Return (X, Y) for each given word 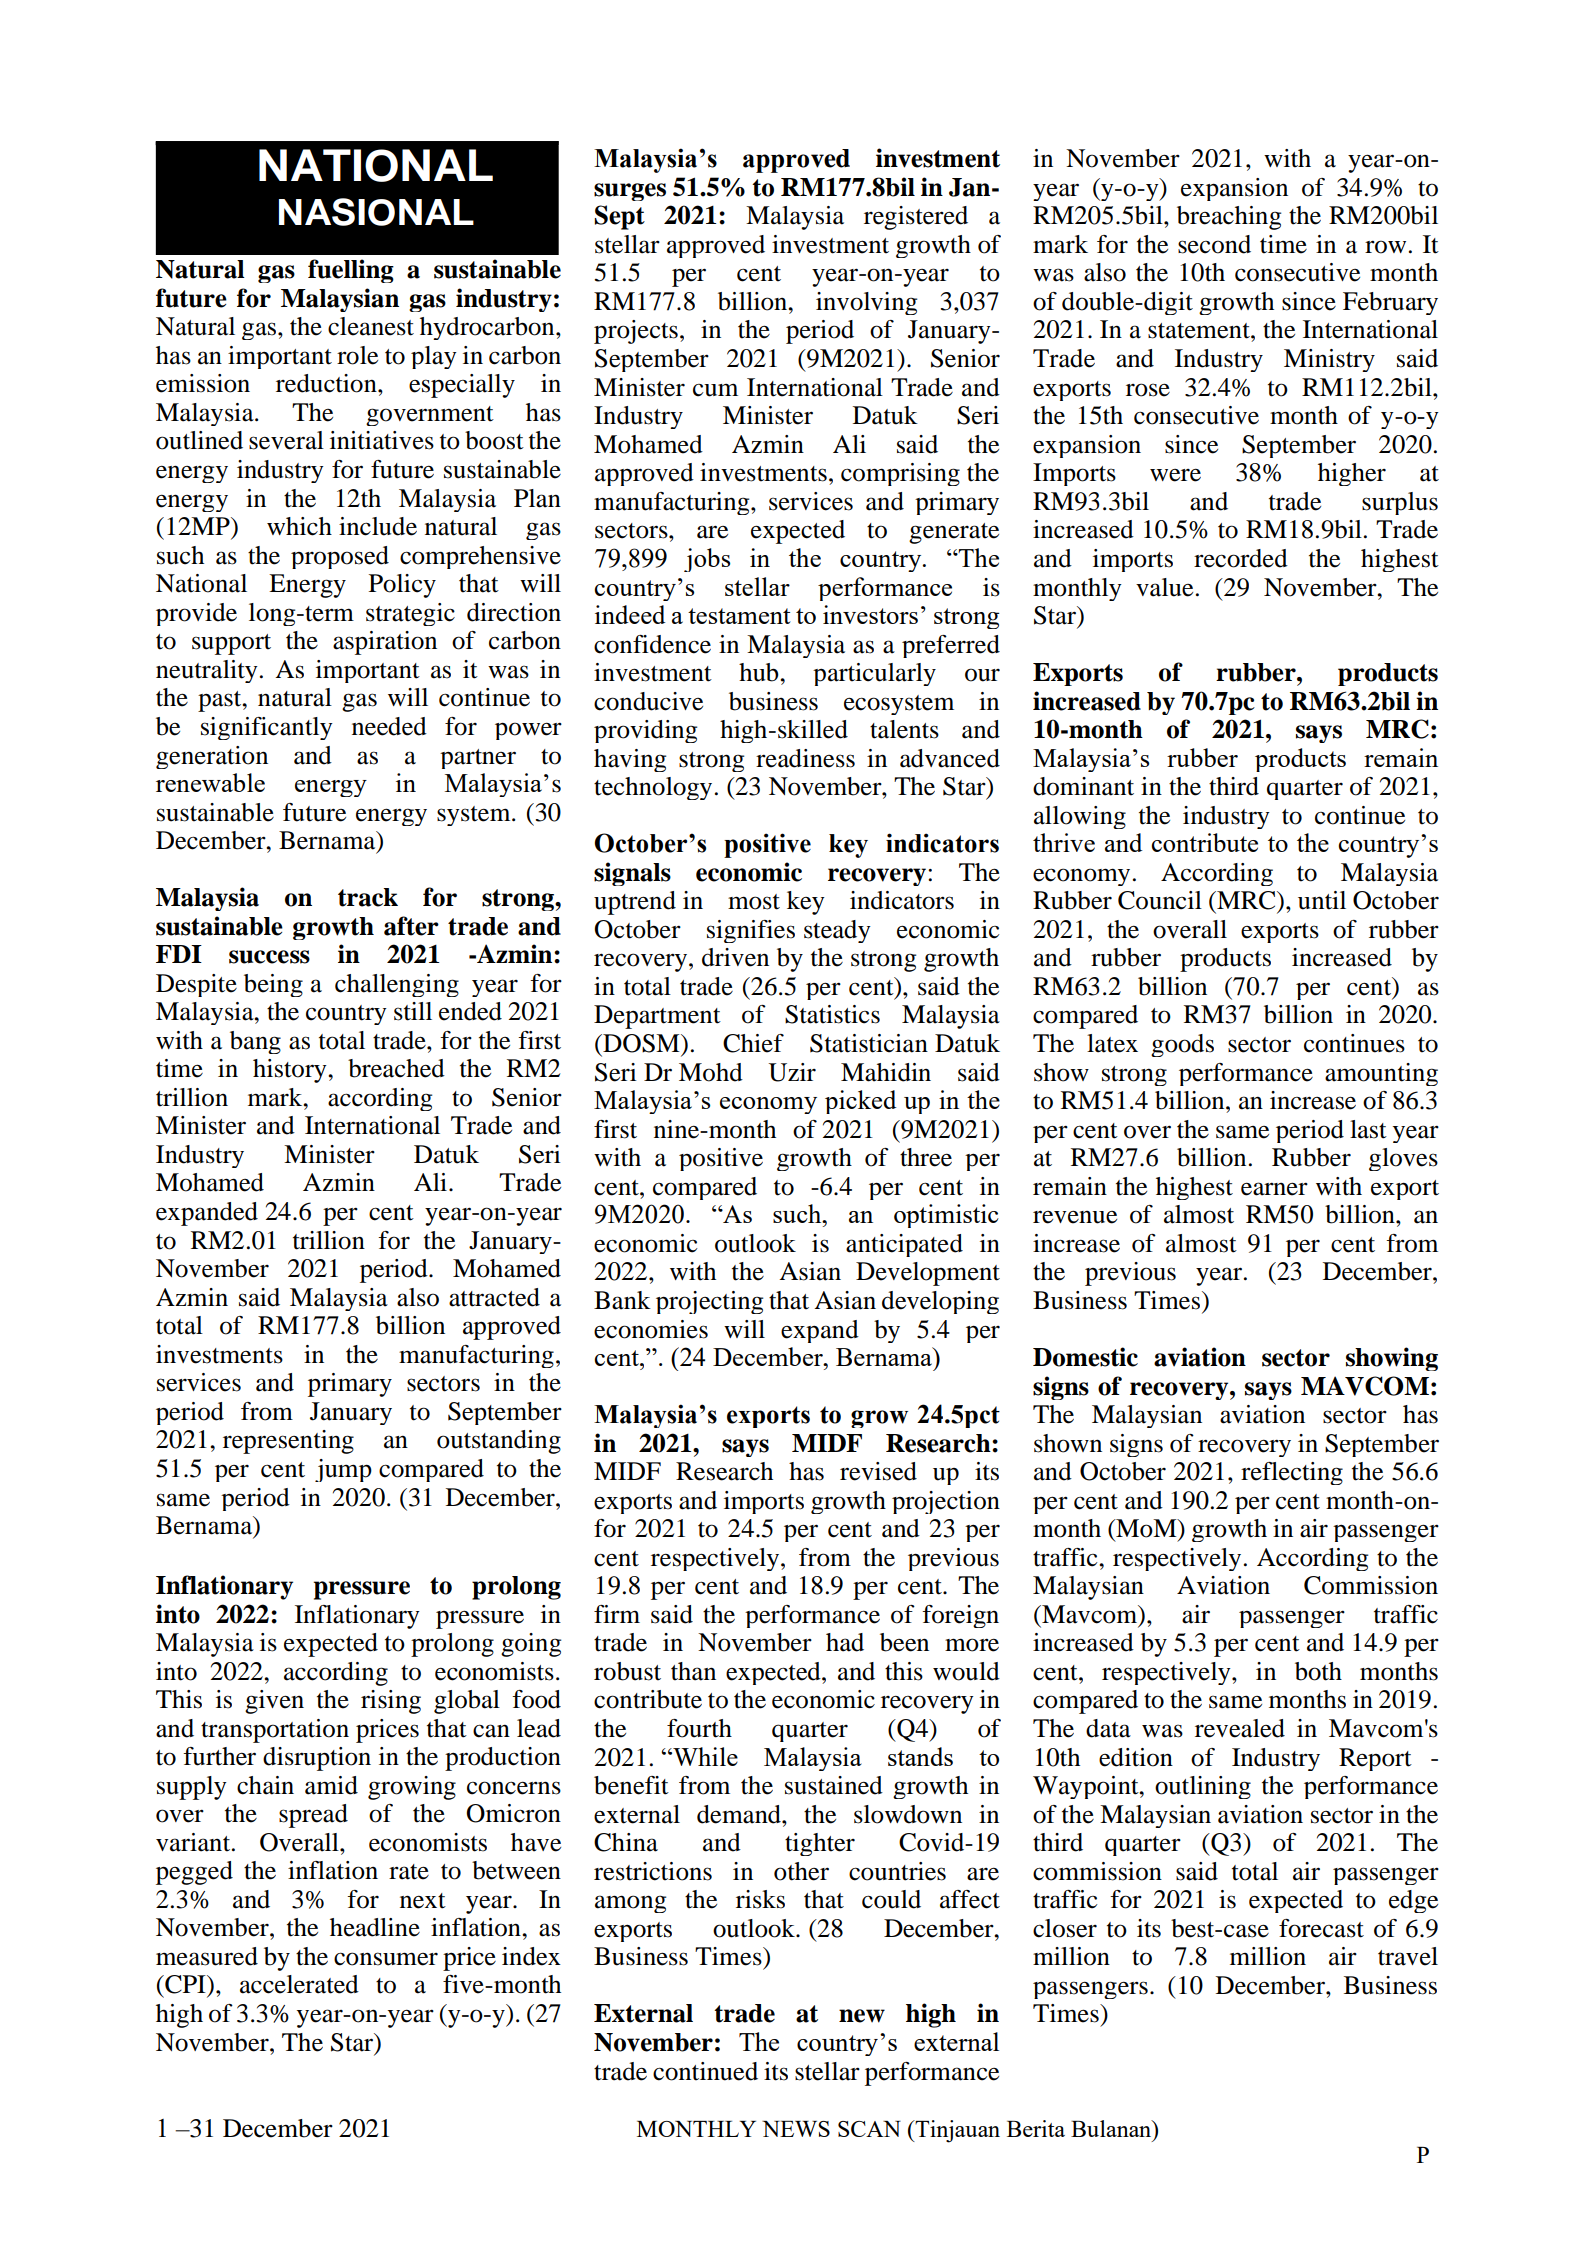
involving (866, 303)
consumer (386, 1959)
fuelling (351, 271)
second (1214, 244)
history (291, 1071)
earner (1274, 1189)
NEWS (796, 2129)
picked (860, 1102)
